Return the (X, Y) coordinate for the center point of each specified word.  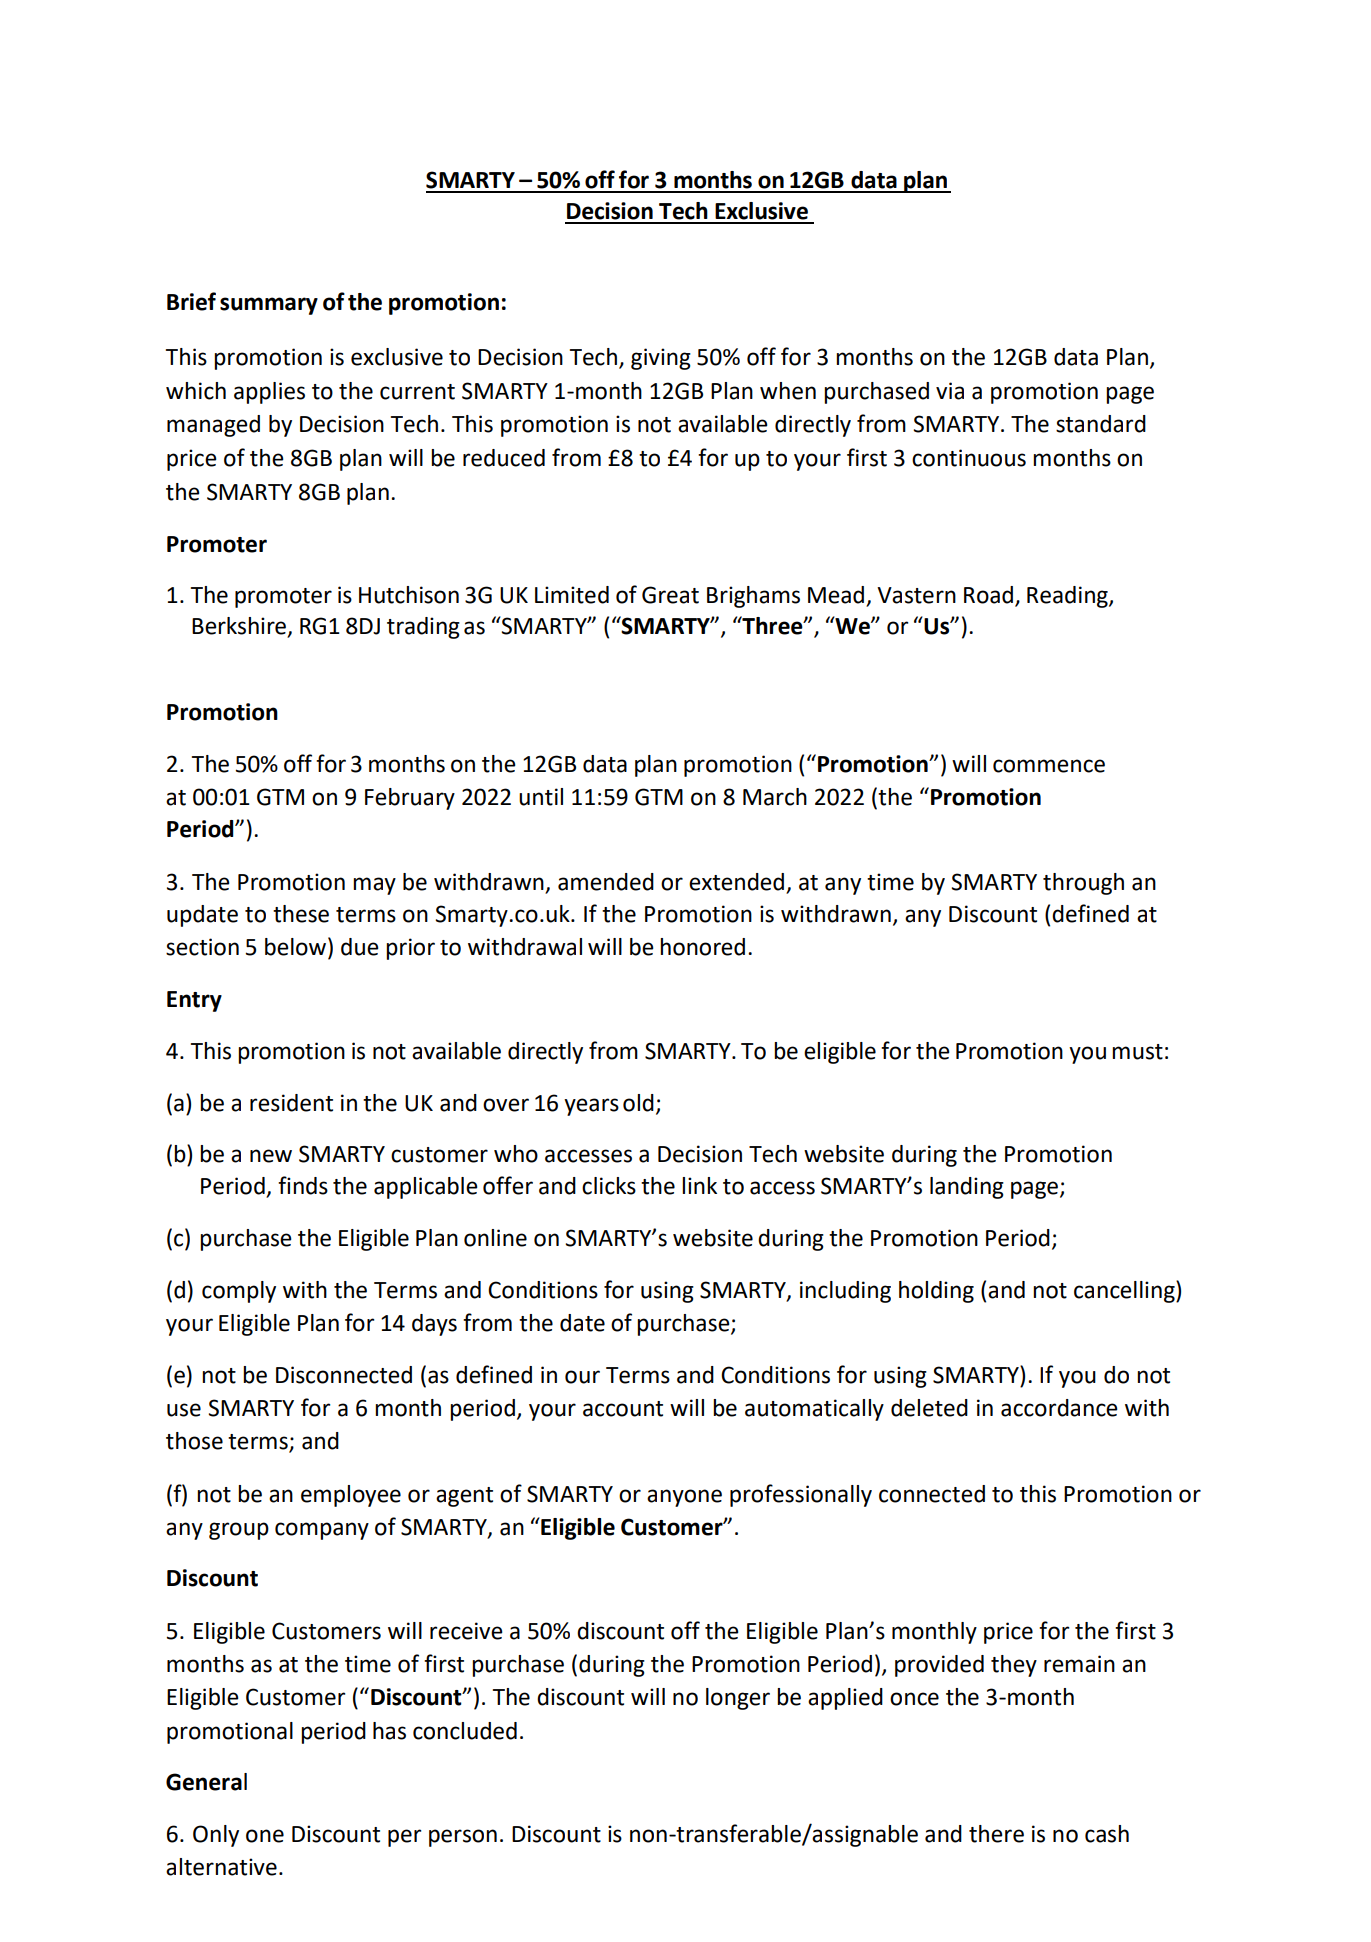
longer (738, 1699)
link (699, 1185)
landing (967, 1188)
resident (291, 1103)
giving (661, 359)
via (950, 391)
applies (269, 393)
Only (216, 1836)
